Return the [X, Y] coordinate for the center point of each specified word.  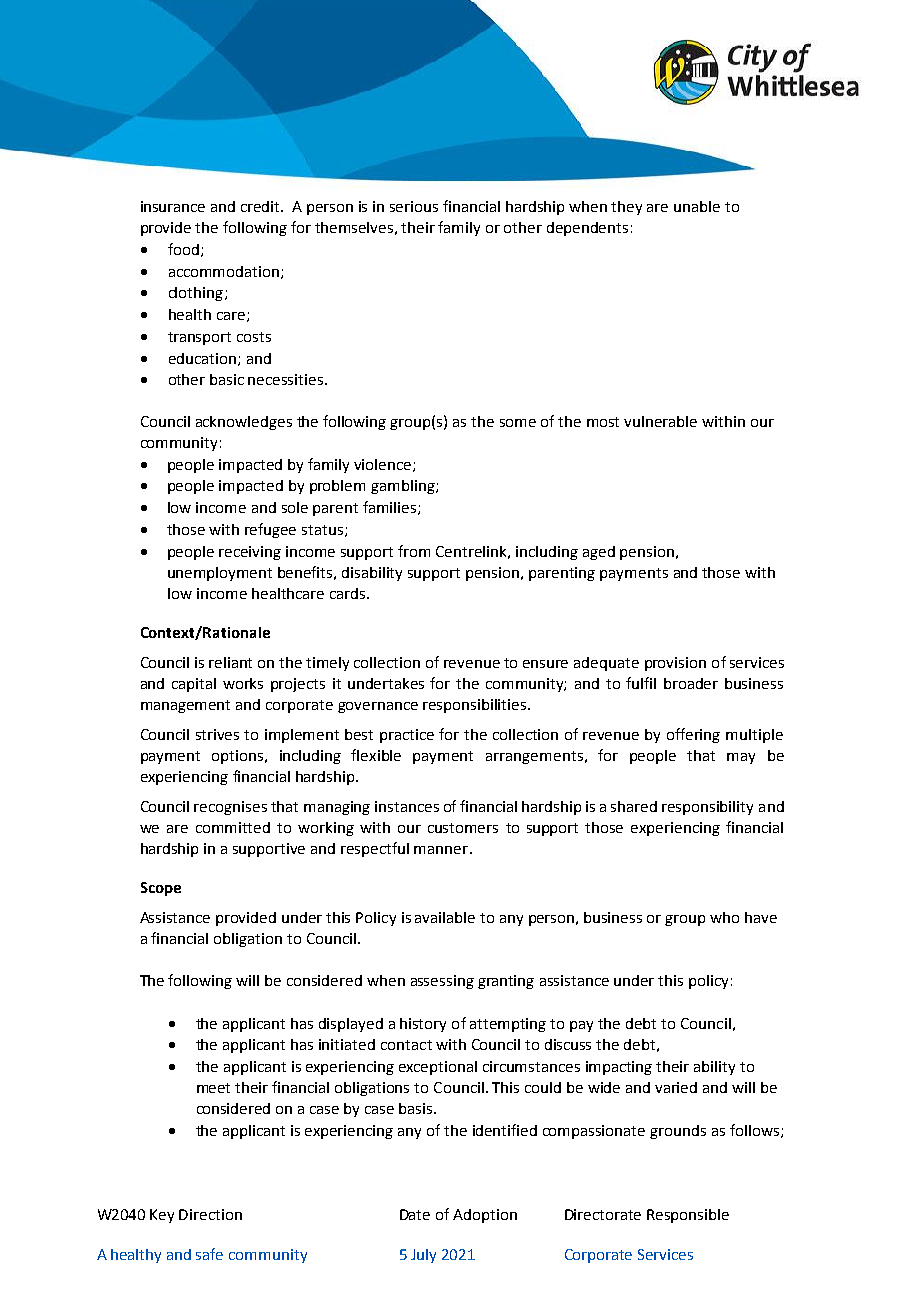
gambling [404, 487]
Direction [210, 1214]
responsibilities [476, 706]
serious [414, 206]
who [724, 917]
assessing [442, 982]
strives [217, 734]
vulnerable [660, 421]
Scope [161, 889]
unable [697, 206]
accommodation [225, 272]
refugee [270, 530]
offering [693, 735]
